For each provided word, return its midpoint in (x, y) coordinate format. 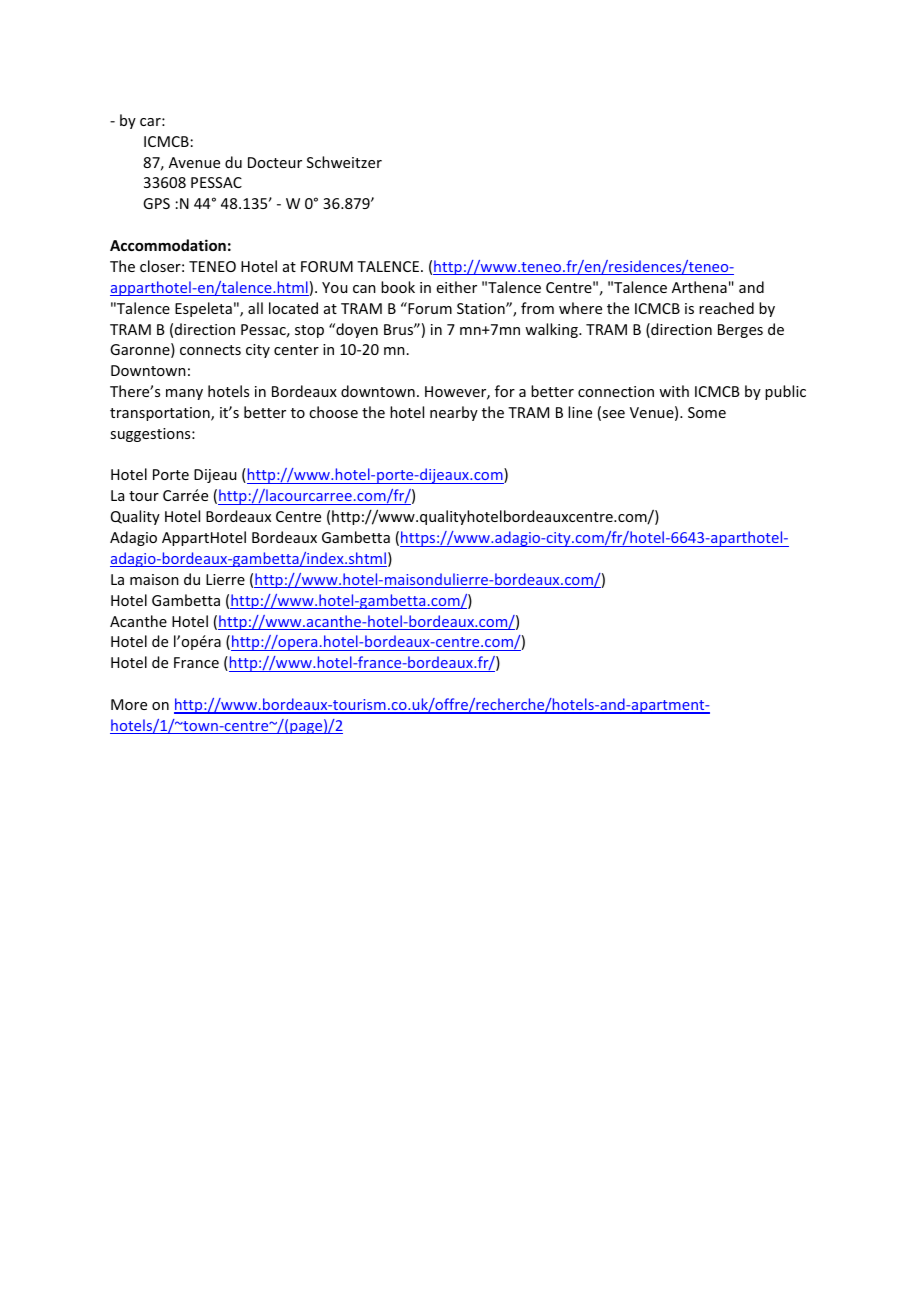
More (129, 704)
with (674, 391)
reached (726, 308)
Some (707, 412)
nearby (454, 413)
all (255, 308)
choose (333, 412)
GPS (156, 203)
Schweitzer (344, 162)
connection (616, 391)
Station (482, 308)
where (580, 308)
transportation (161, 414)
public (785, 392)
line (580, 412)
